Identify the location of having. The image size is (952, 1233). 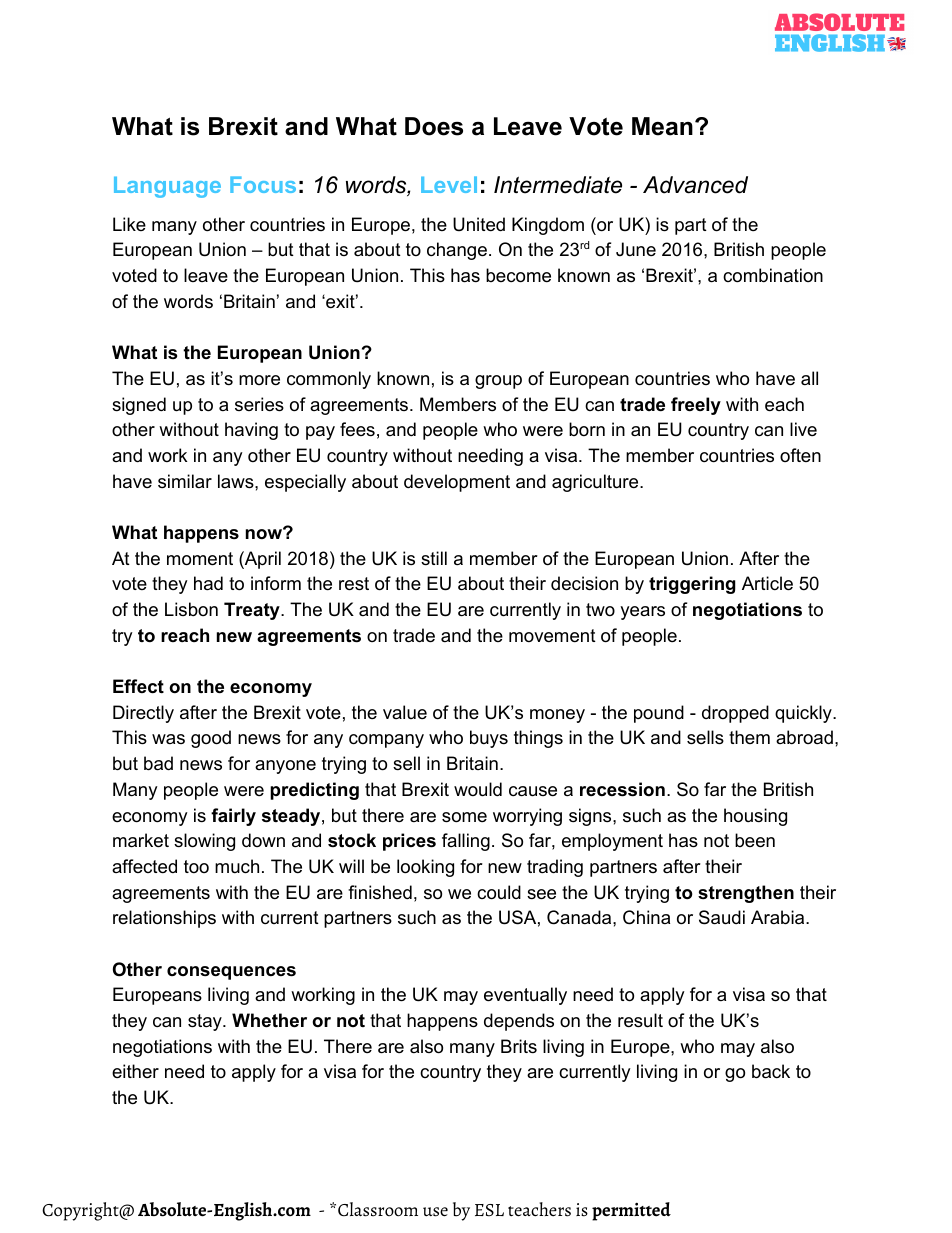
(251, 431).
